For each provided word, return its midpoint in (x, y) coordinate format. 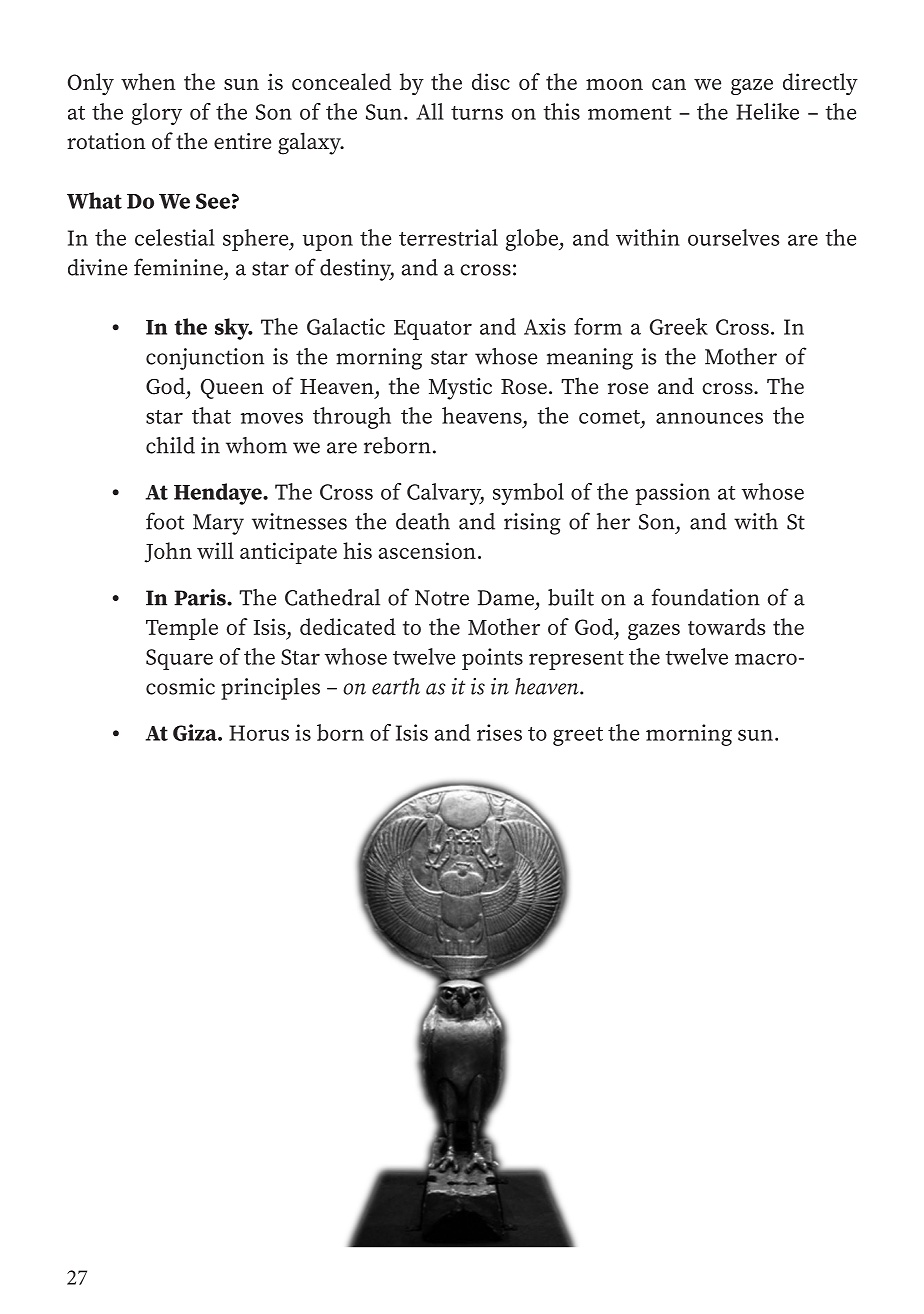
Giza (196, 732)
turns (477, 113)
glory (157, 114)
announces (709, 418)
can (669, 84)
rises (499, 732)
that (211, 415)
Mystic (460, 389)
